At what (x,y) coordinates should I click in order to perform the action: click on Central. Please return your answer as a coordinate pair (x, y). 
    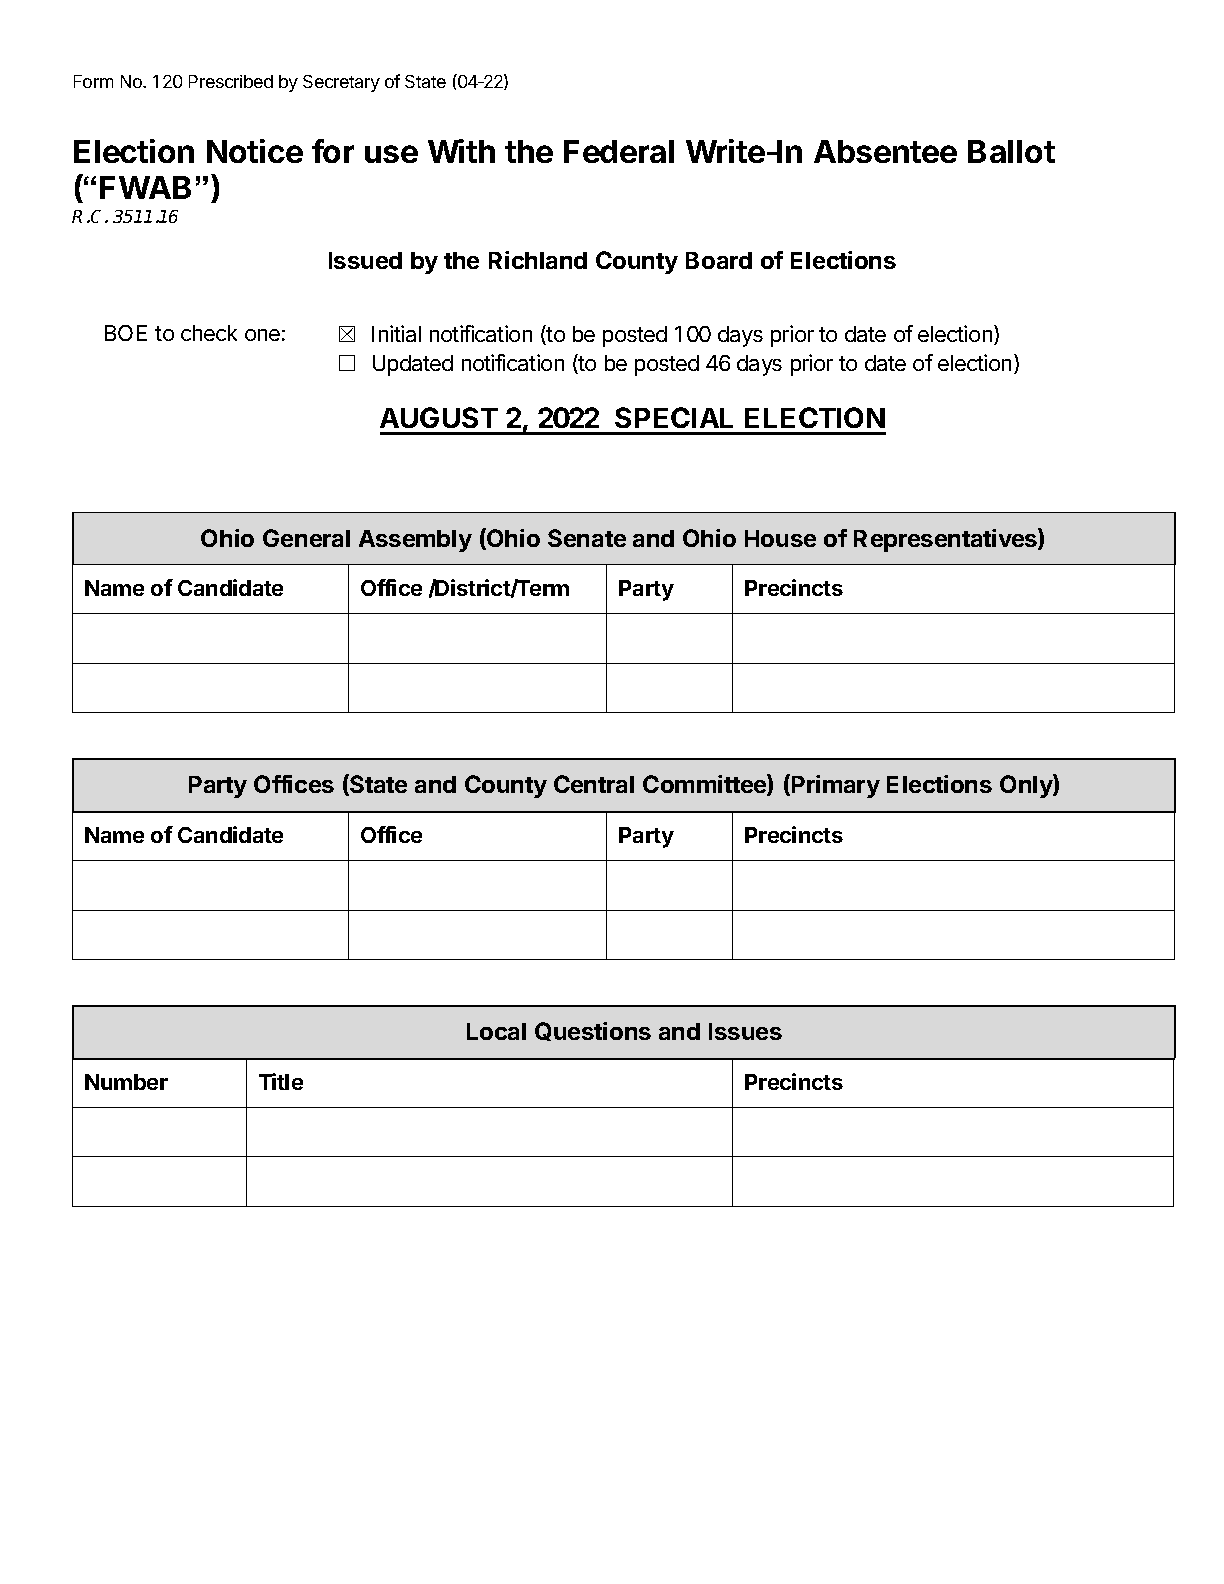
    Looking at the image, I should click on (594, 784).
